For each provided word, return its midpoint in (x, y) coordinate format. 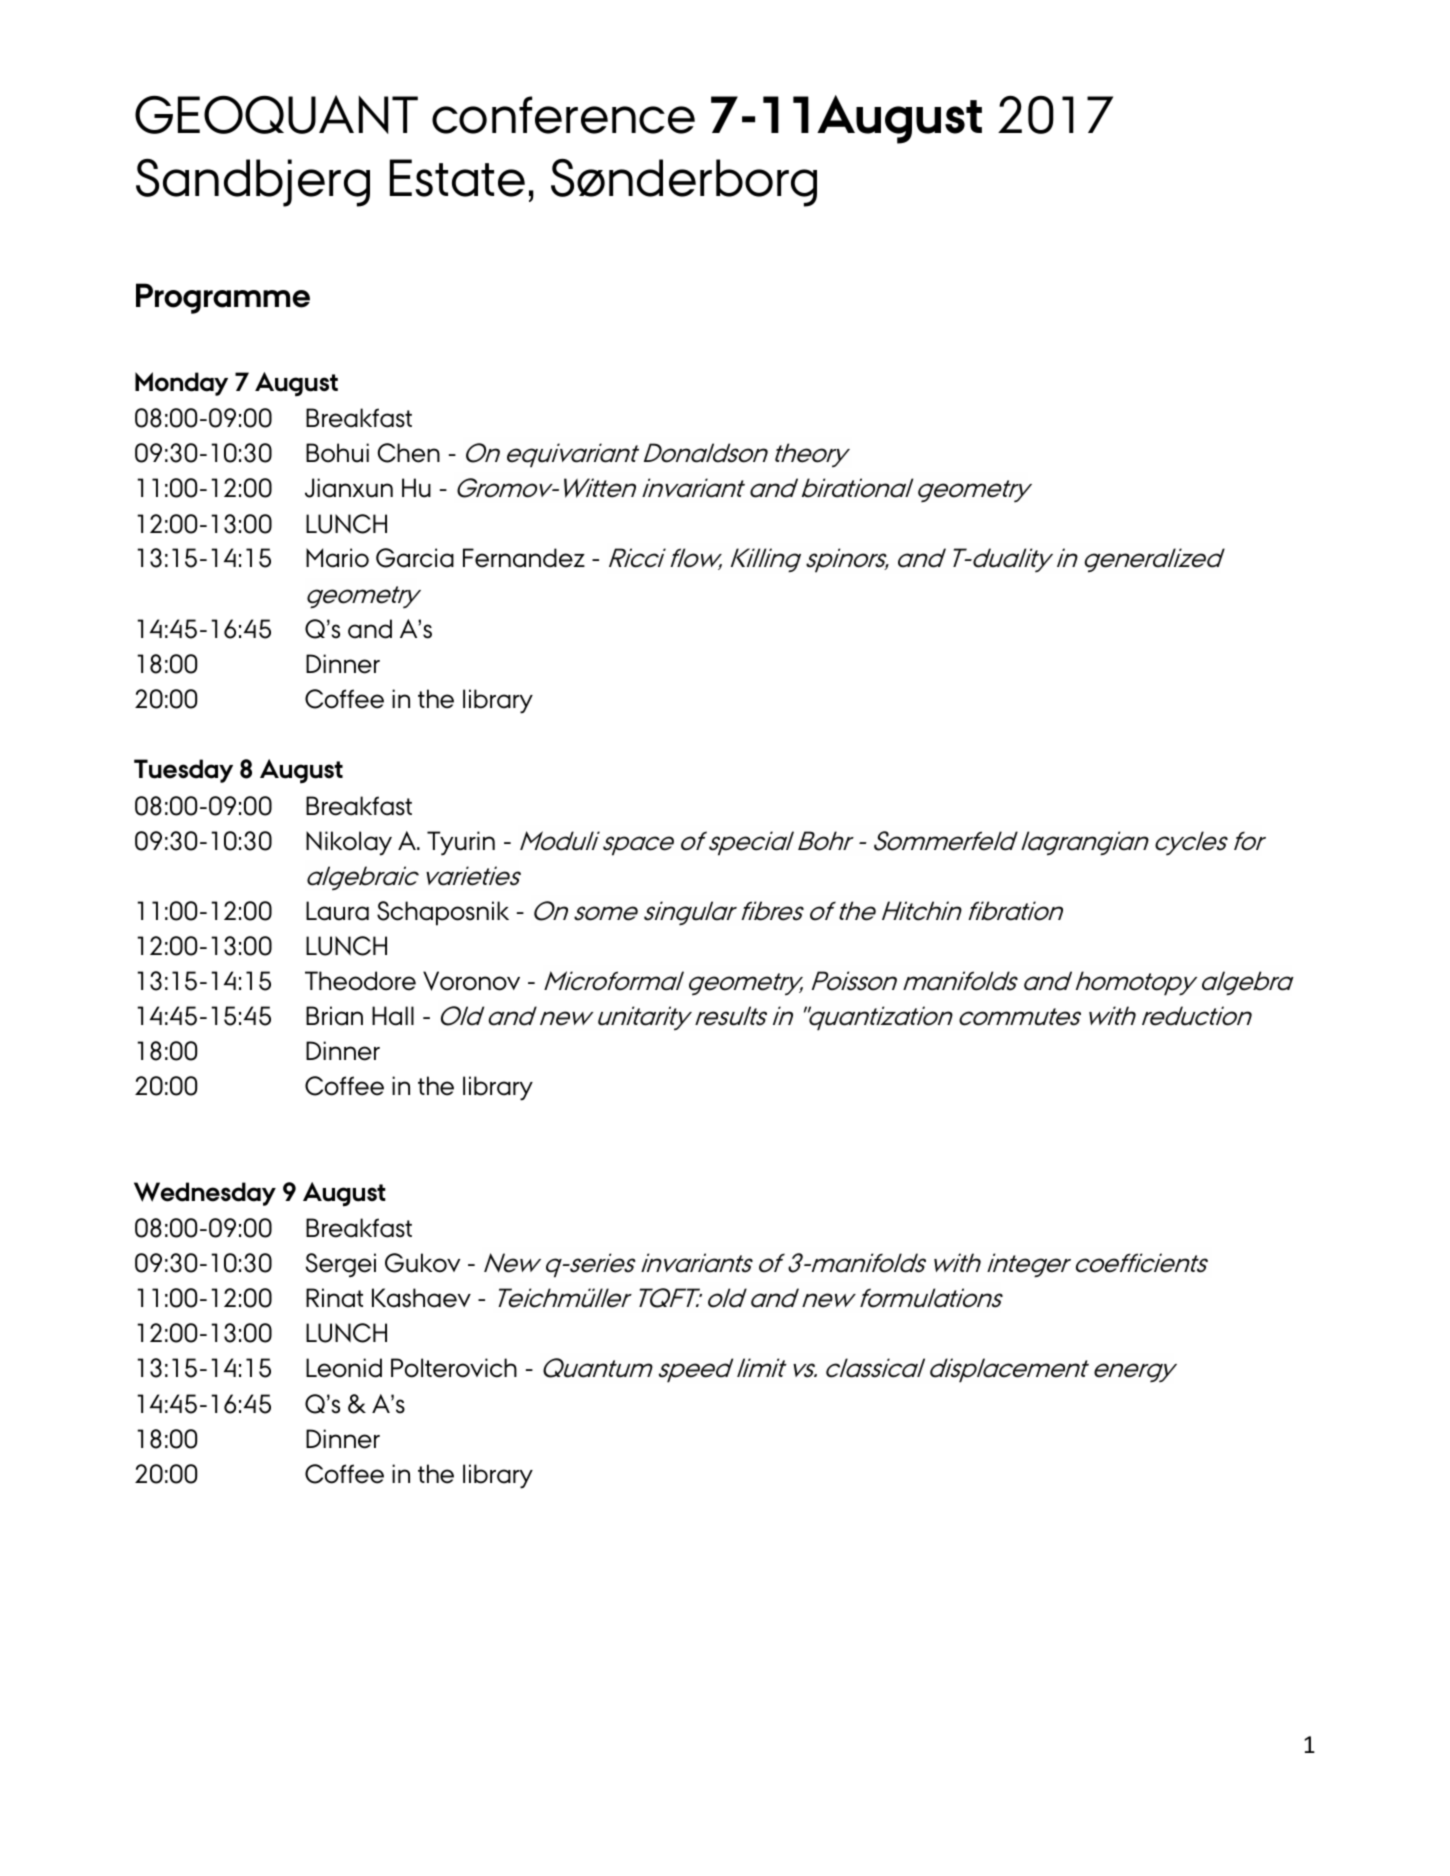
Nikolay (349, 843)
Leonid (344, 1368)
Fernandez (524, 558)
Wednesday (205, 1194)
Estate (457, 178)
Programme (223, 298)
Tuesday (183, 771)
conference (563, 115)
